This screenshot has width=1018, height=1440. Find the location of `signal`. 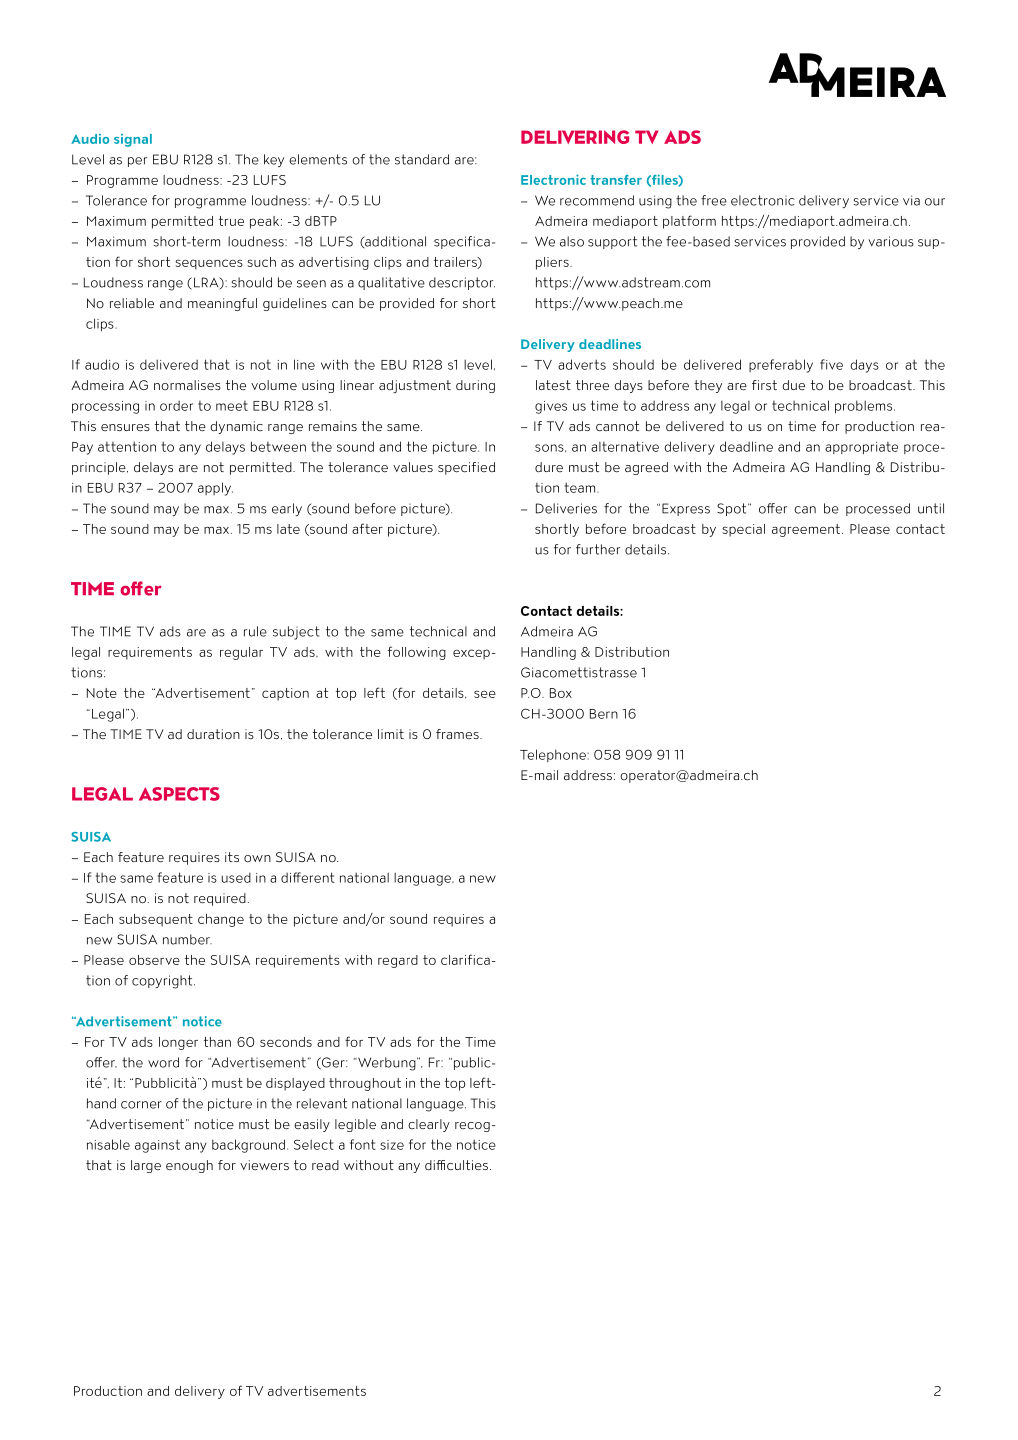

signal is located at coordinates (133, 140).
